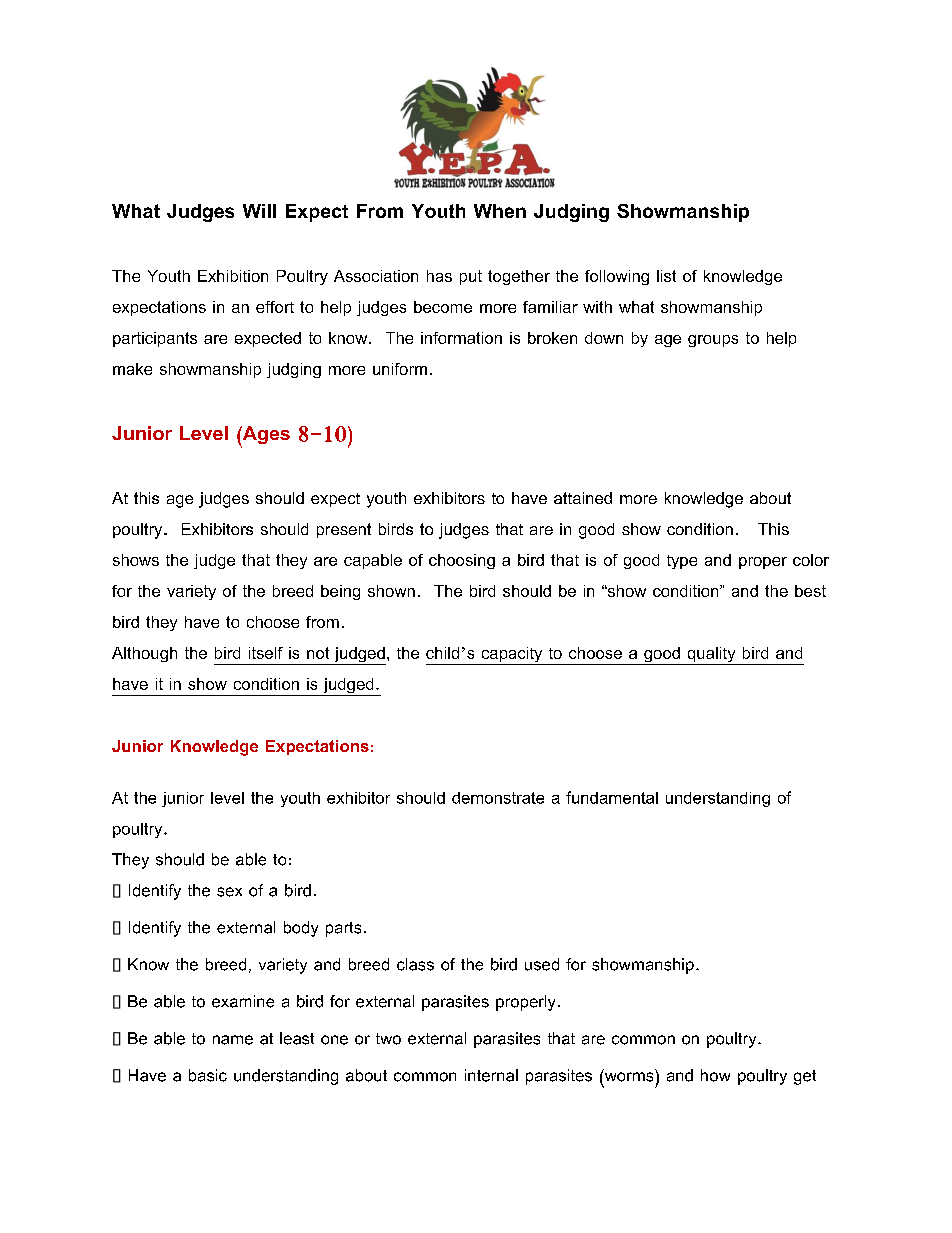 This screenshot has width=952, height=1233. Describe the element at coordinates (462, 561) in the screenshot. I see `choosing` at that location.
